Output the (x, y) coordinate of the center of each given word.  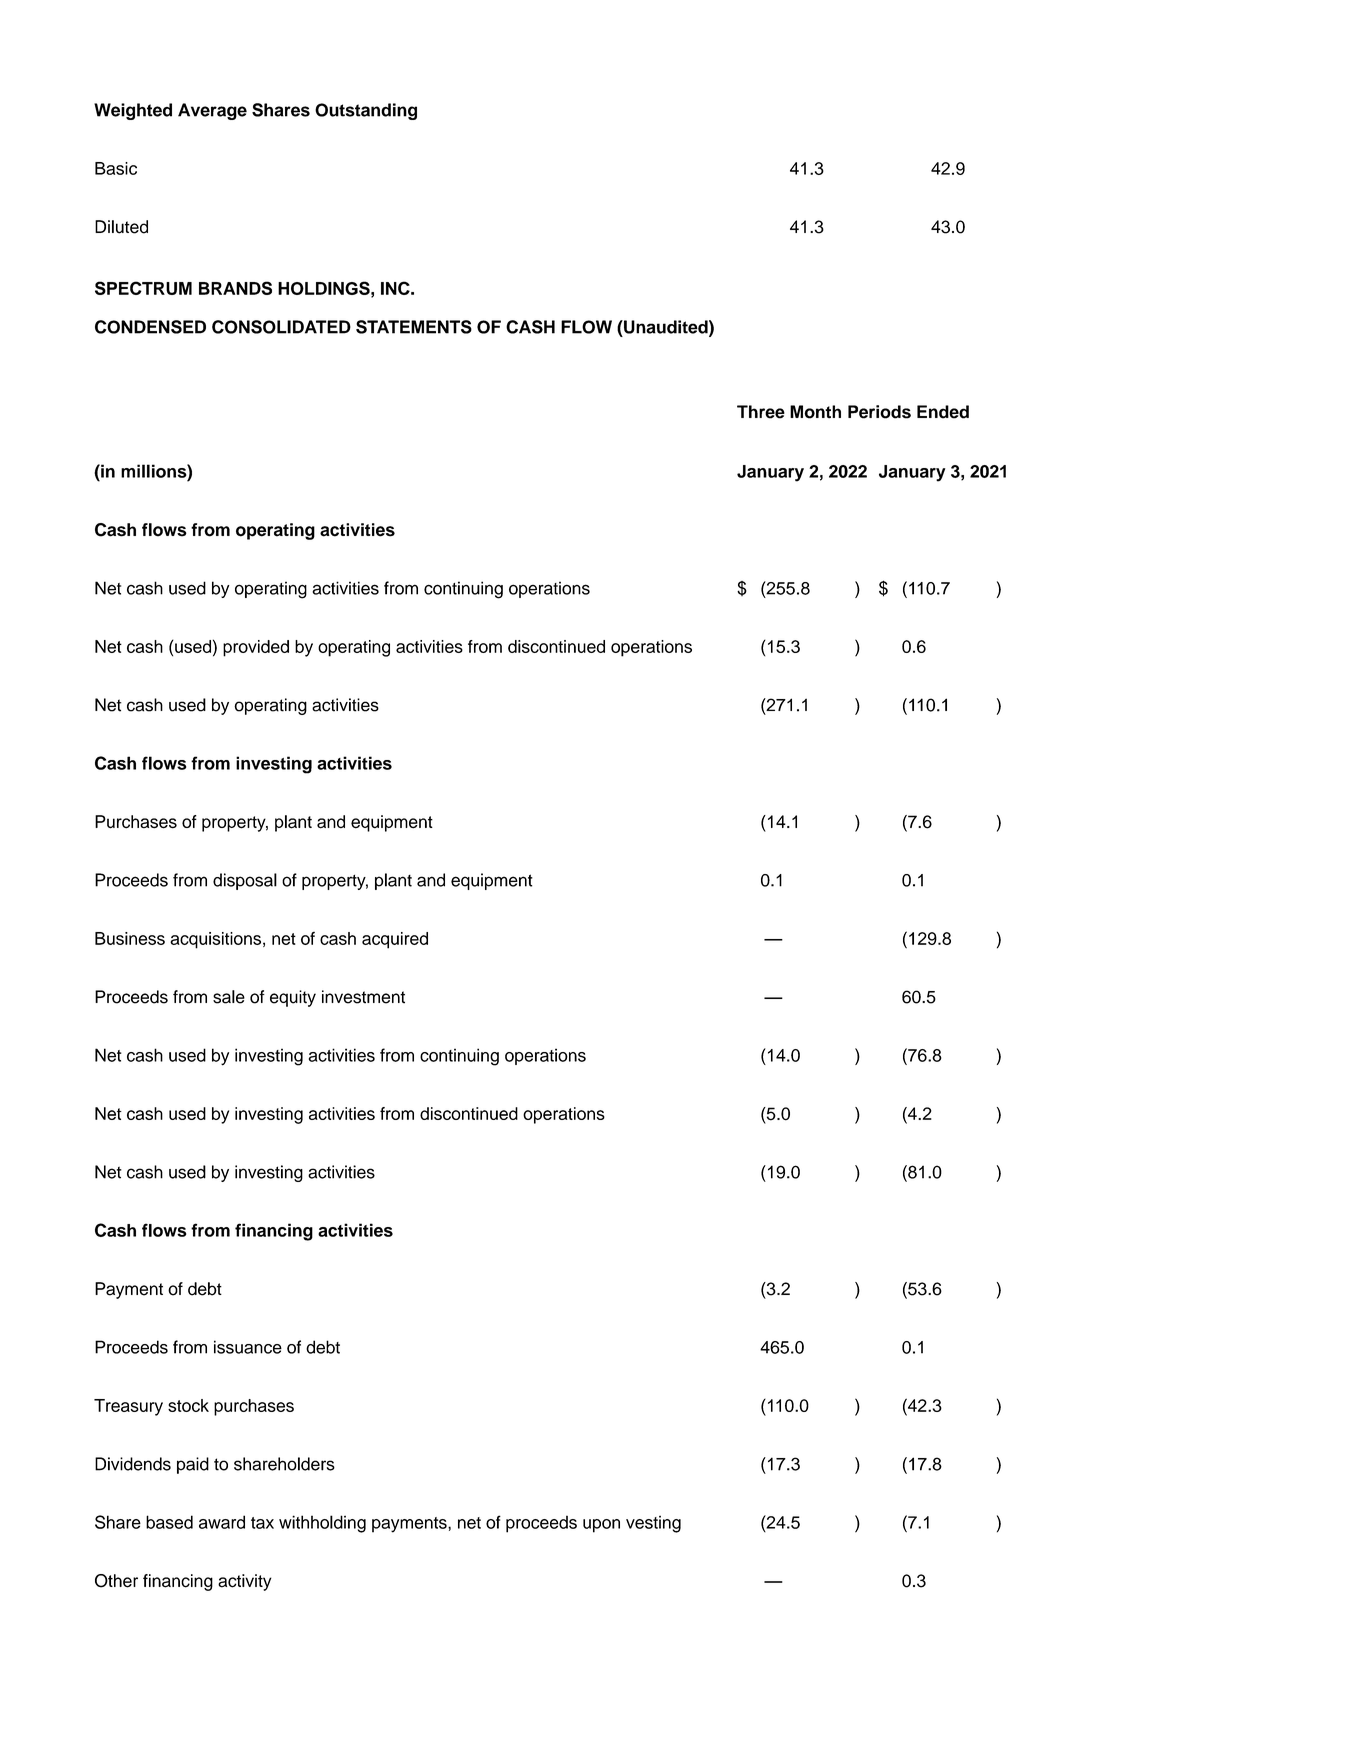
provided (256, 648)
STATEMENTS (414, 327)
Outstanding (366, 111)
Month (815, 412)
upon (601, 1526)
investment (363, 997)
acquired (395, 940)
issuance (248, 1347)
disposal (245, 881)
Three (761, 412)
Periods (879, 412)
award (222, 1522)
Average (212, 111)
